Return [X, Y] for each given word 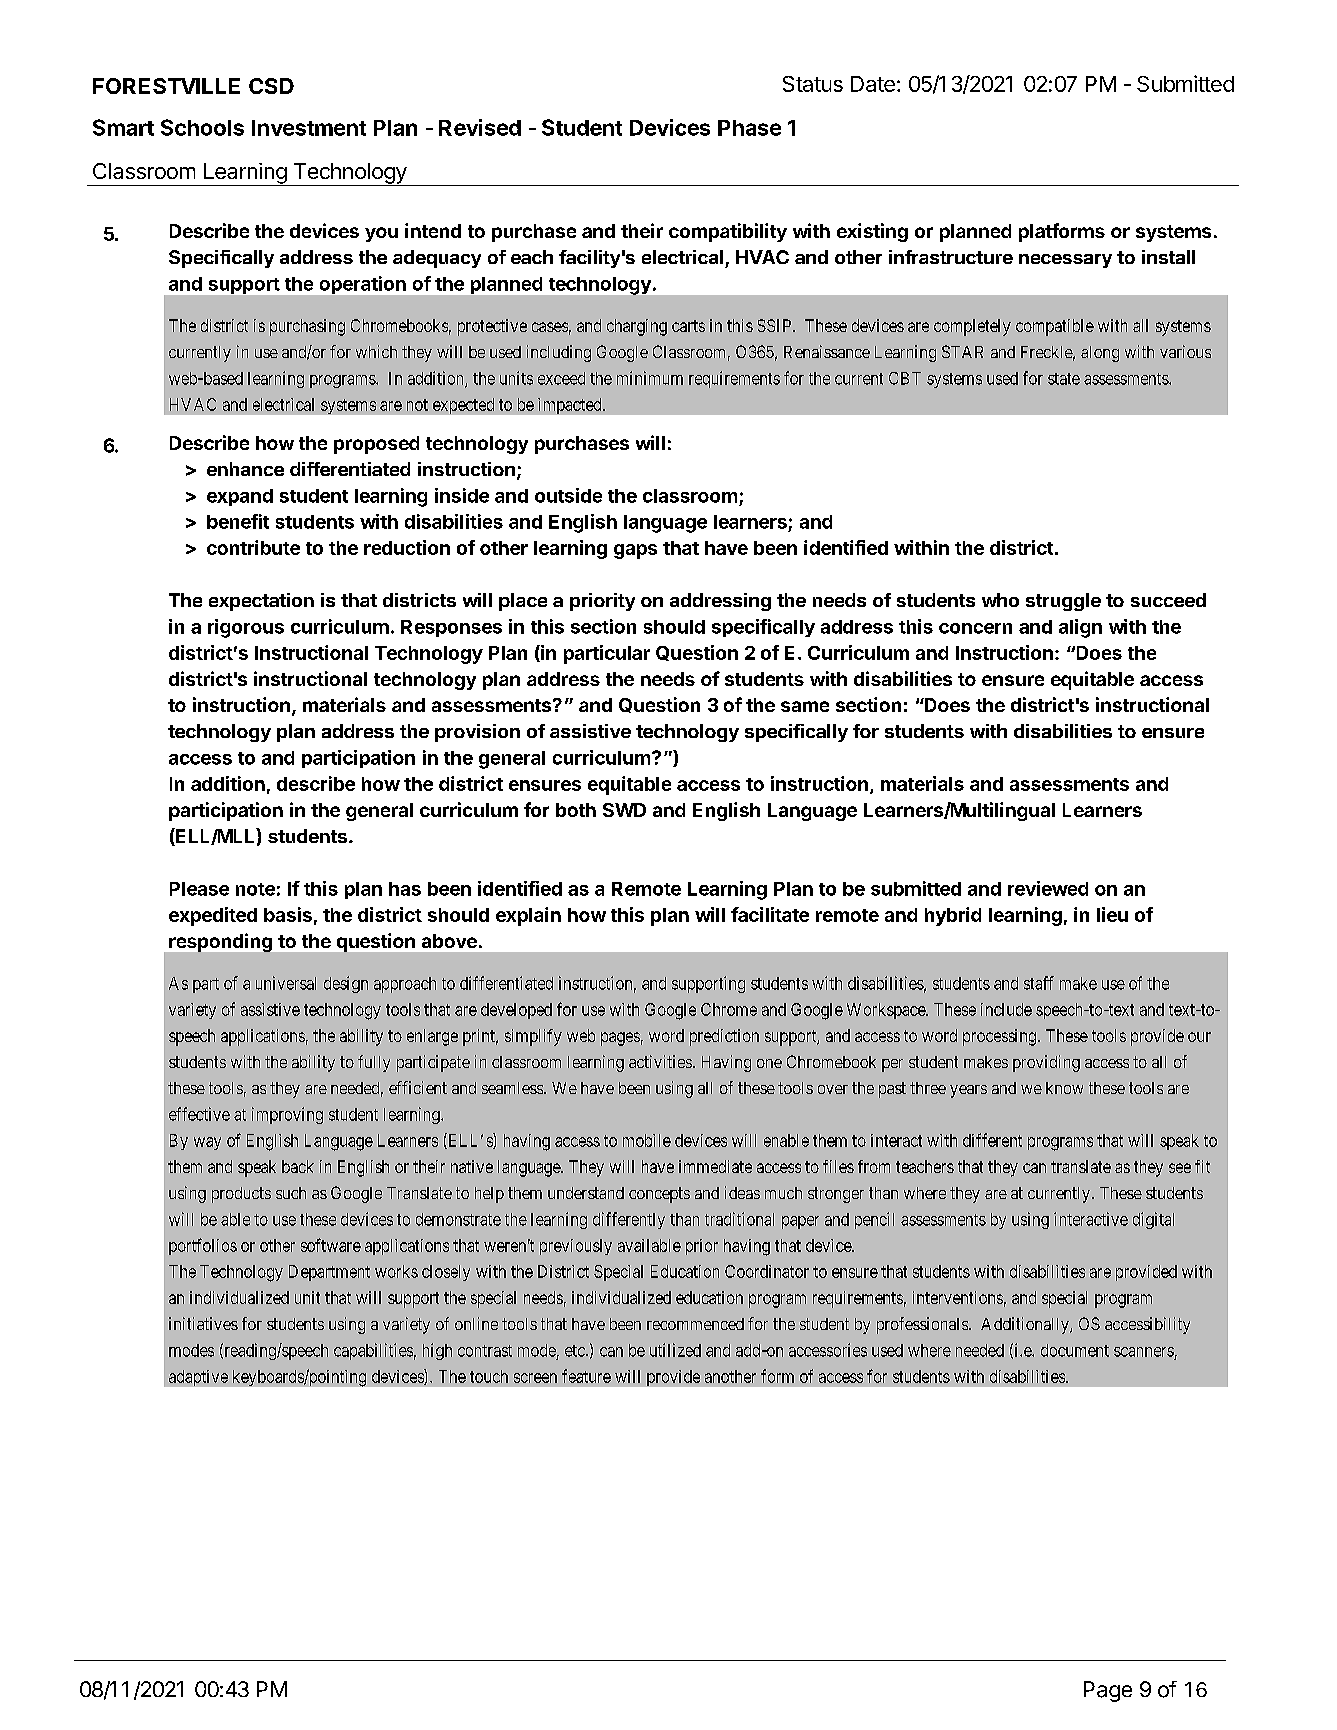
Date [873, 84]
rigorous [246, 628]
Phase [749, 128]
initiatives [203, 1323]
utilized [675, 1350]
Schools [202, 127]
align [1080, 628]
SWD [624, 810]
